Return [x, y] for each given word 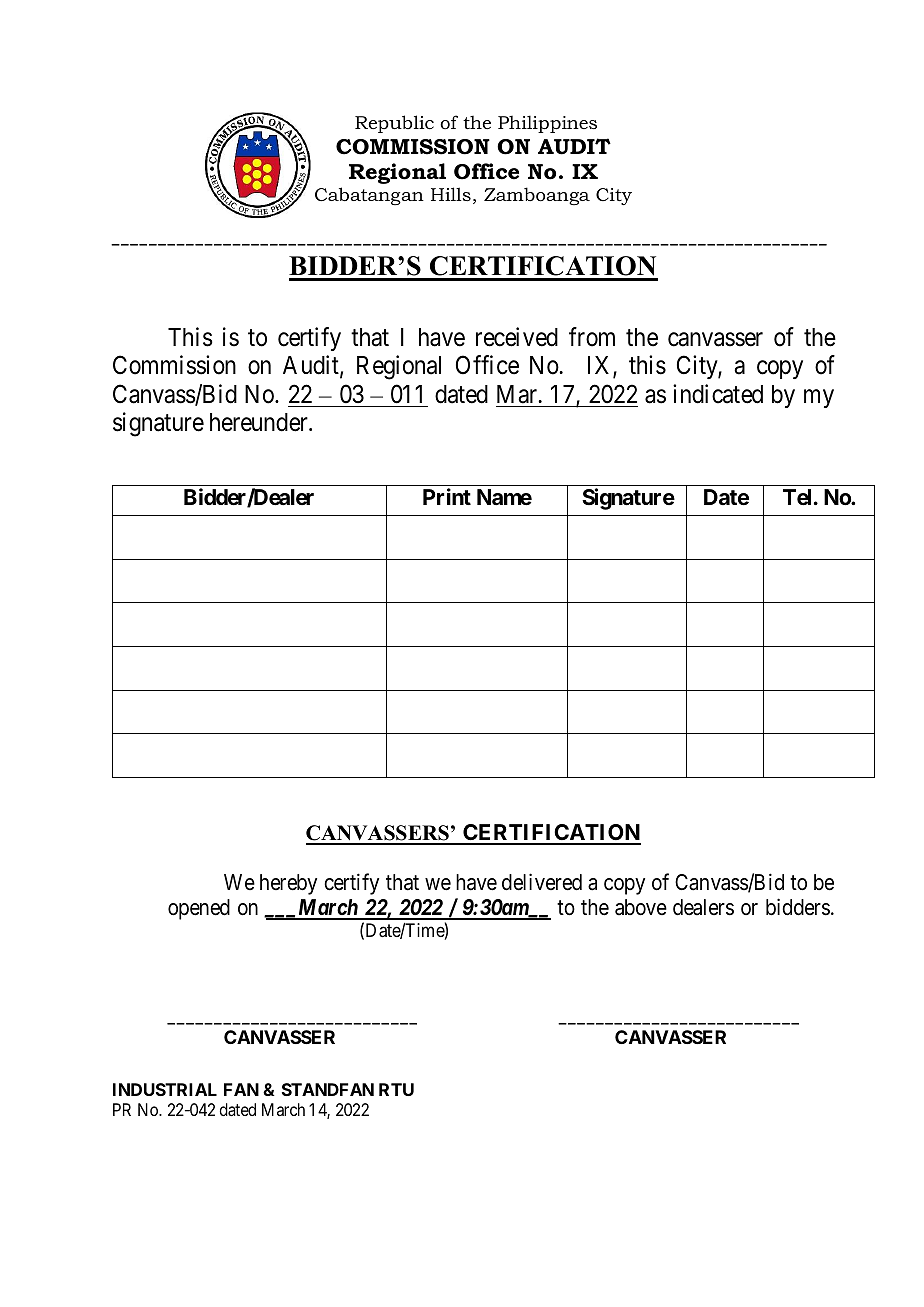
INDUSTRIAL [165, 1089]
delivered [542, 882]
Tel [799, 497]
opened [199, 909]
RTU [396, 1089]
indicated [718, 394]
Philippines [547, 124]
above [641, 907]
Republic [394, 124]
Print [447, 496]
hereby [288, 884]
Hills [451, 194]
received [517, 337]
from [592, 337]
